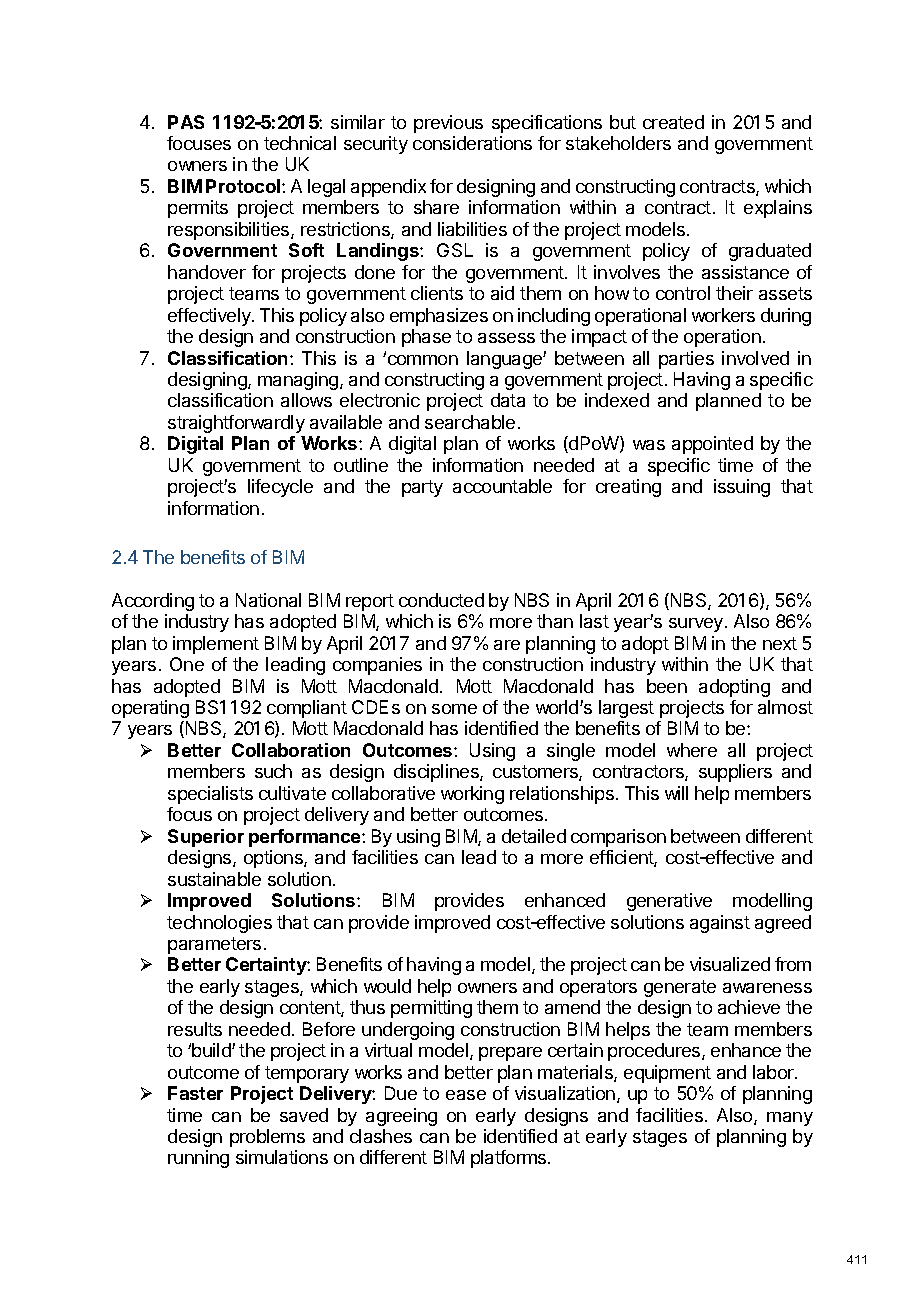  I want to click on created, so click(673, 122).
